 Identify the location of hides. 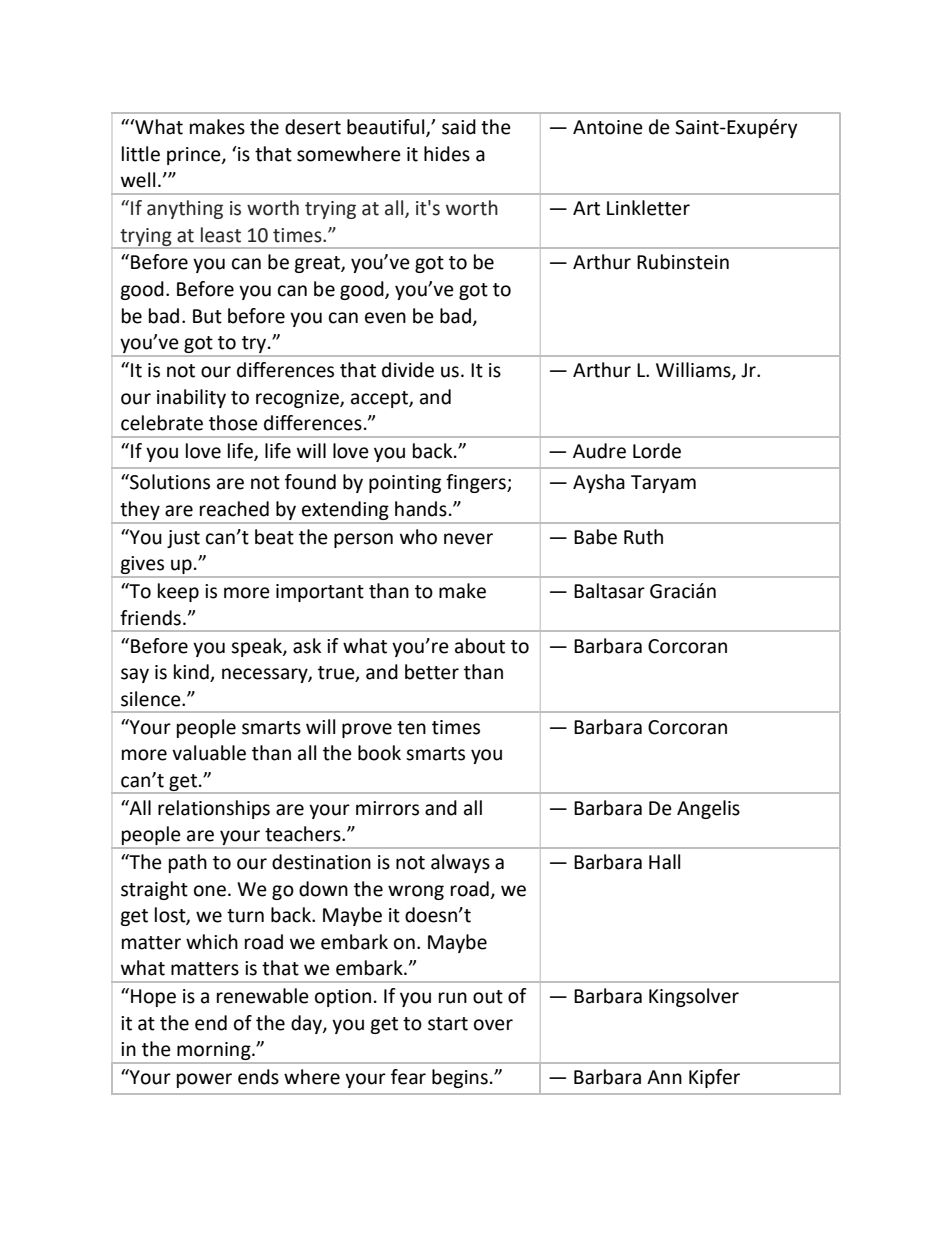
(447, 154).
